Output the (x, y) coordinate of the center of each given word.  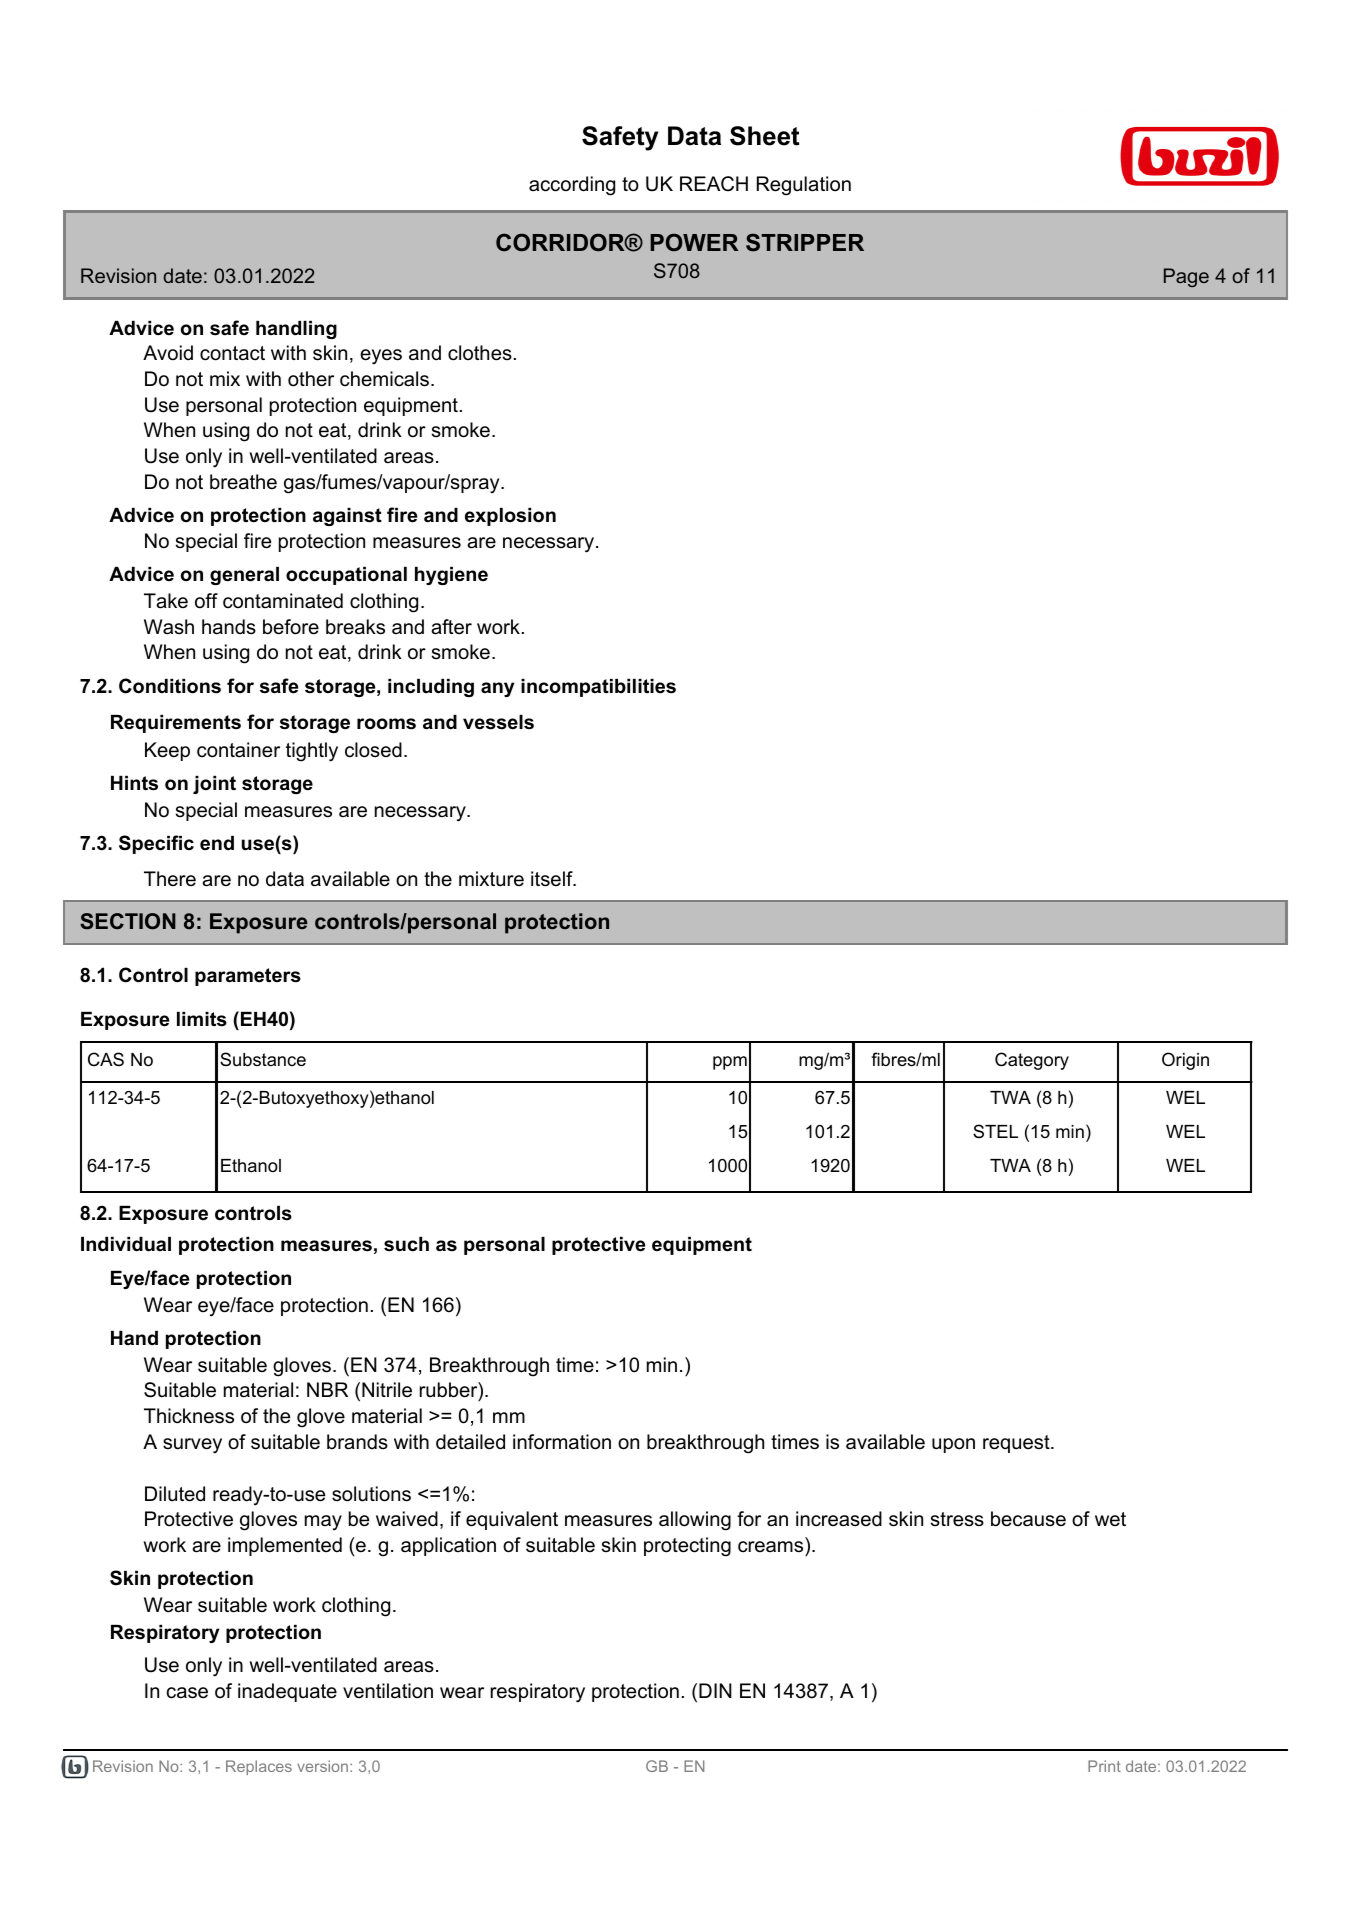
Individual (126, 1244)
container (238, 750)
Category (1032, 1061)
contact (232, 353)
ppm (730, 1063)
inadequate (287, 1692)
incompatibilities (598, 688)
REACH (714, 184)
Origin (1185, 1061)
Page (1186, 277)
